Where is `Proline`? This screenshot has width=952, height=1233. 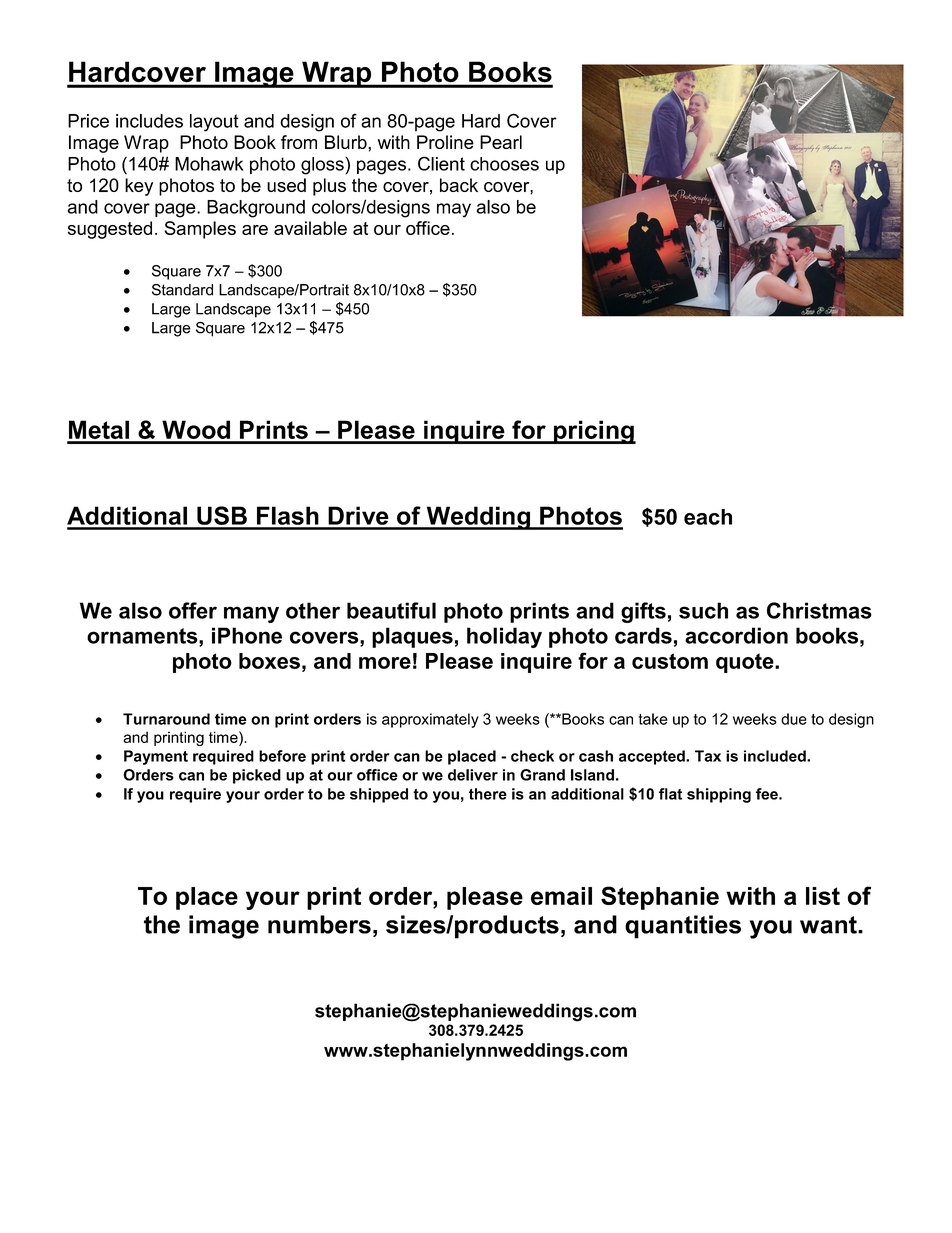 Proline is located at coordinates (445, 142).
